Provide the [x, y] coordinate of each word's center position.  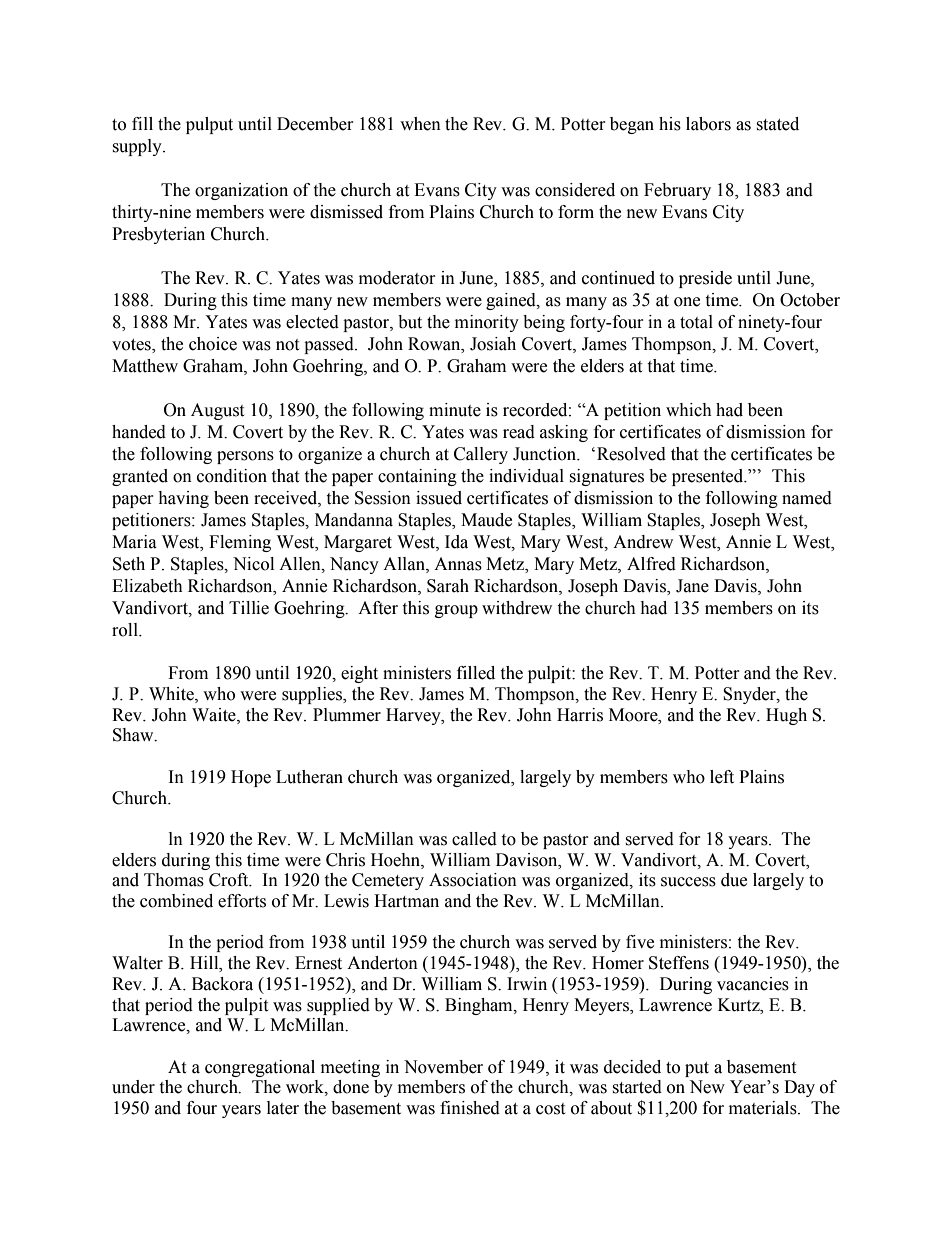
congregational [260, 1068]
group [456, 611]
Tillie [249, 608]
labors [708, 124]
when [420, 124]
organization [241, 191]
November [443, 1067]
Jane [692, 586]
